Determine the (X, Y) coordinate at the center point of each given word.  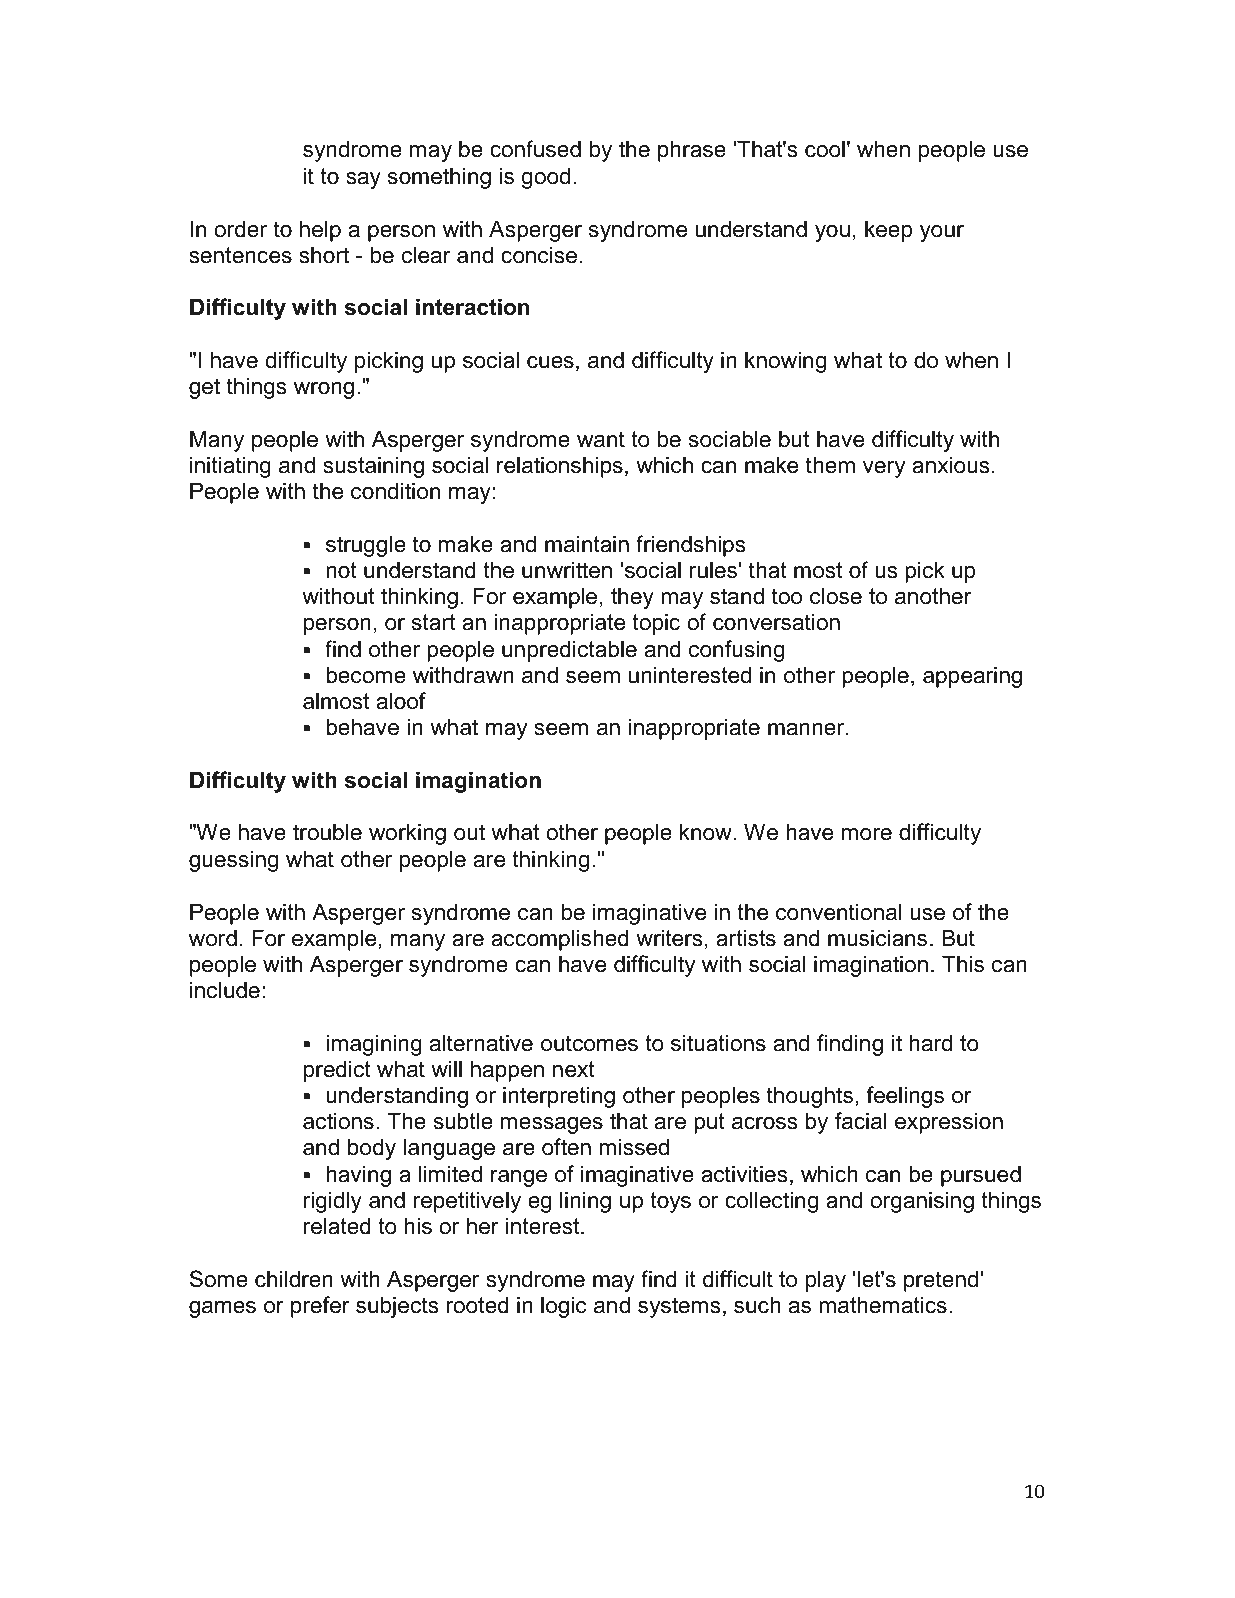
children (294, 1279)
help (320, 231)
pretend (942, 1281)
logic (564, 1307)
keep (888, 231)
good (545, 178)
